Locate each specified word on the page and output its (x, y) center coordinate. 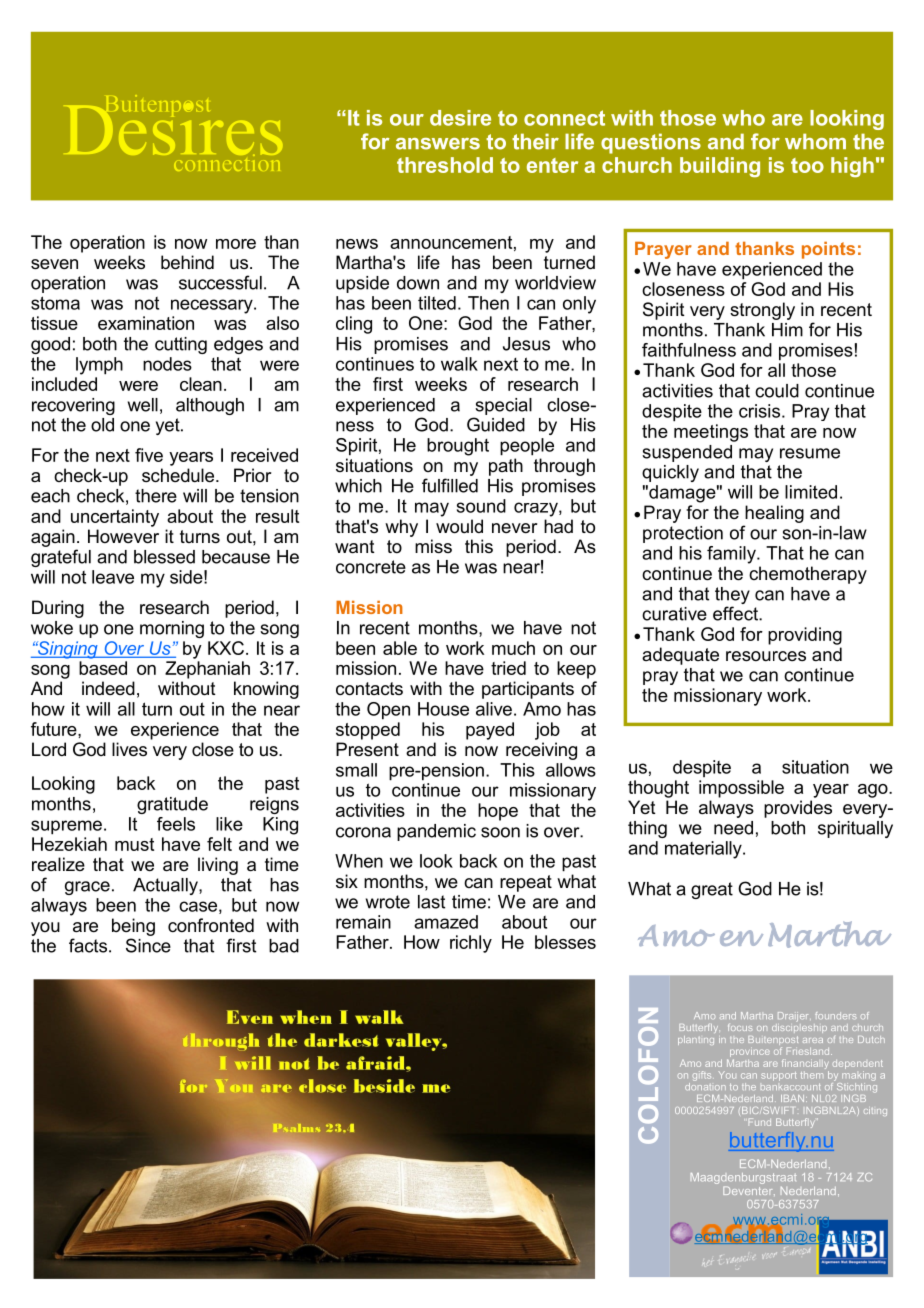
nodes (167, 364)
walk (459, 364)
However (123, 536)
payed (490, 731)
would (459, 526)
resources (766, 656)
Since (148, 945)
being (133, 927)
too (807, 165)
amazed (446, 922)
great (712, 890)
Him (787, 330)
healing (774, 514)
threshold (445, 165)
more (236, 244)
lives (129, 749)
